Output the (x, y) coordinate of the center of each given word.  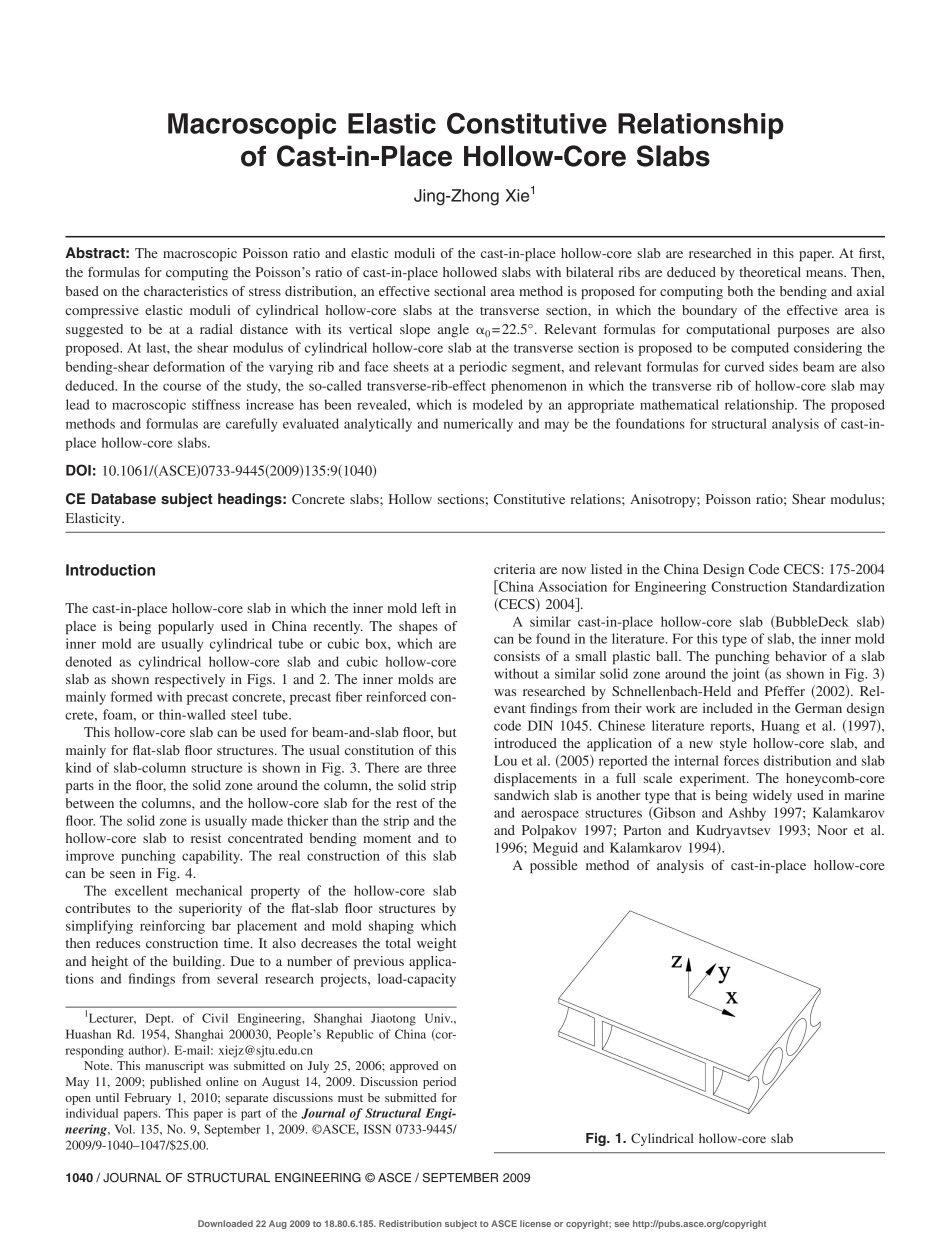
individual (92, 1113)
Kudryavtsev (733, 831)
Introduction (110, 570)
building (198, 962)
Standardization (839, 586)
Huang (780, 727)
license (535, 1223)
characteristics (186, 291)
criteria (515, 569)
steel (244, 714)
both (740, 291)
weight (437, 945)
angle (453, 330)
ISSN (377, 1129)
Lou (505, 760)
